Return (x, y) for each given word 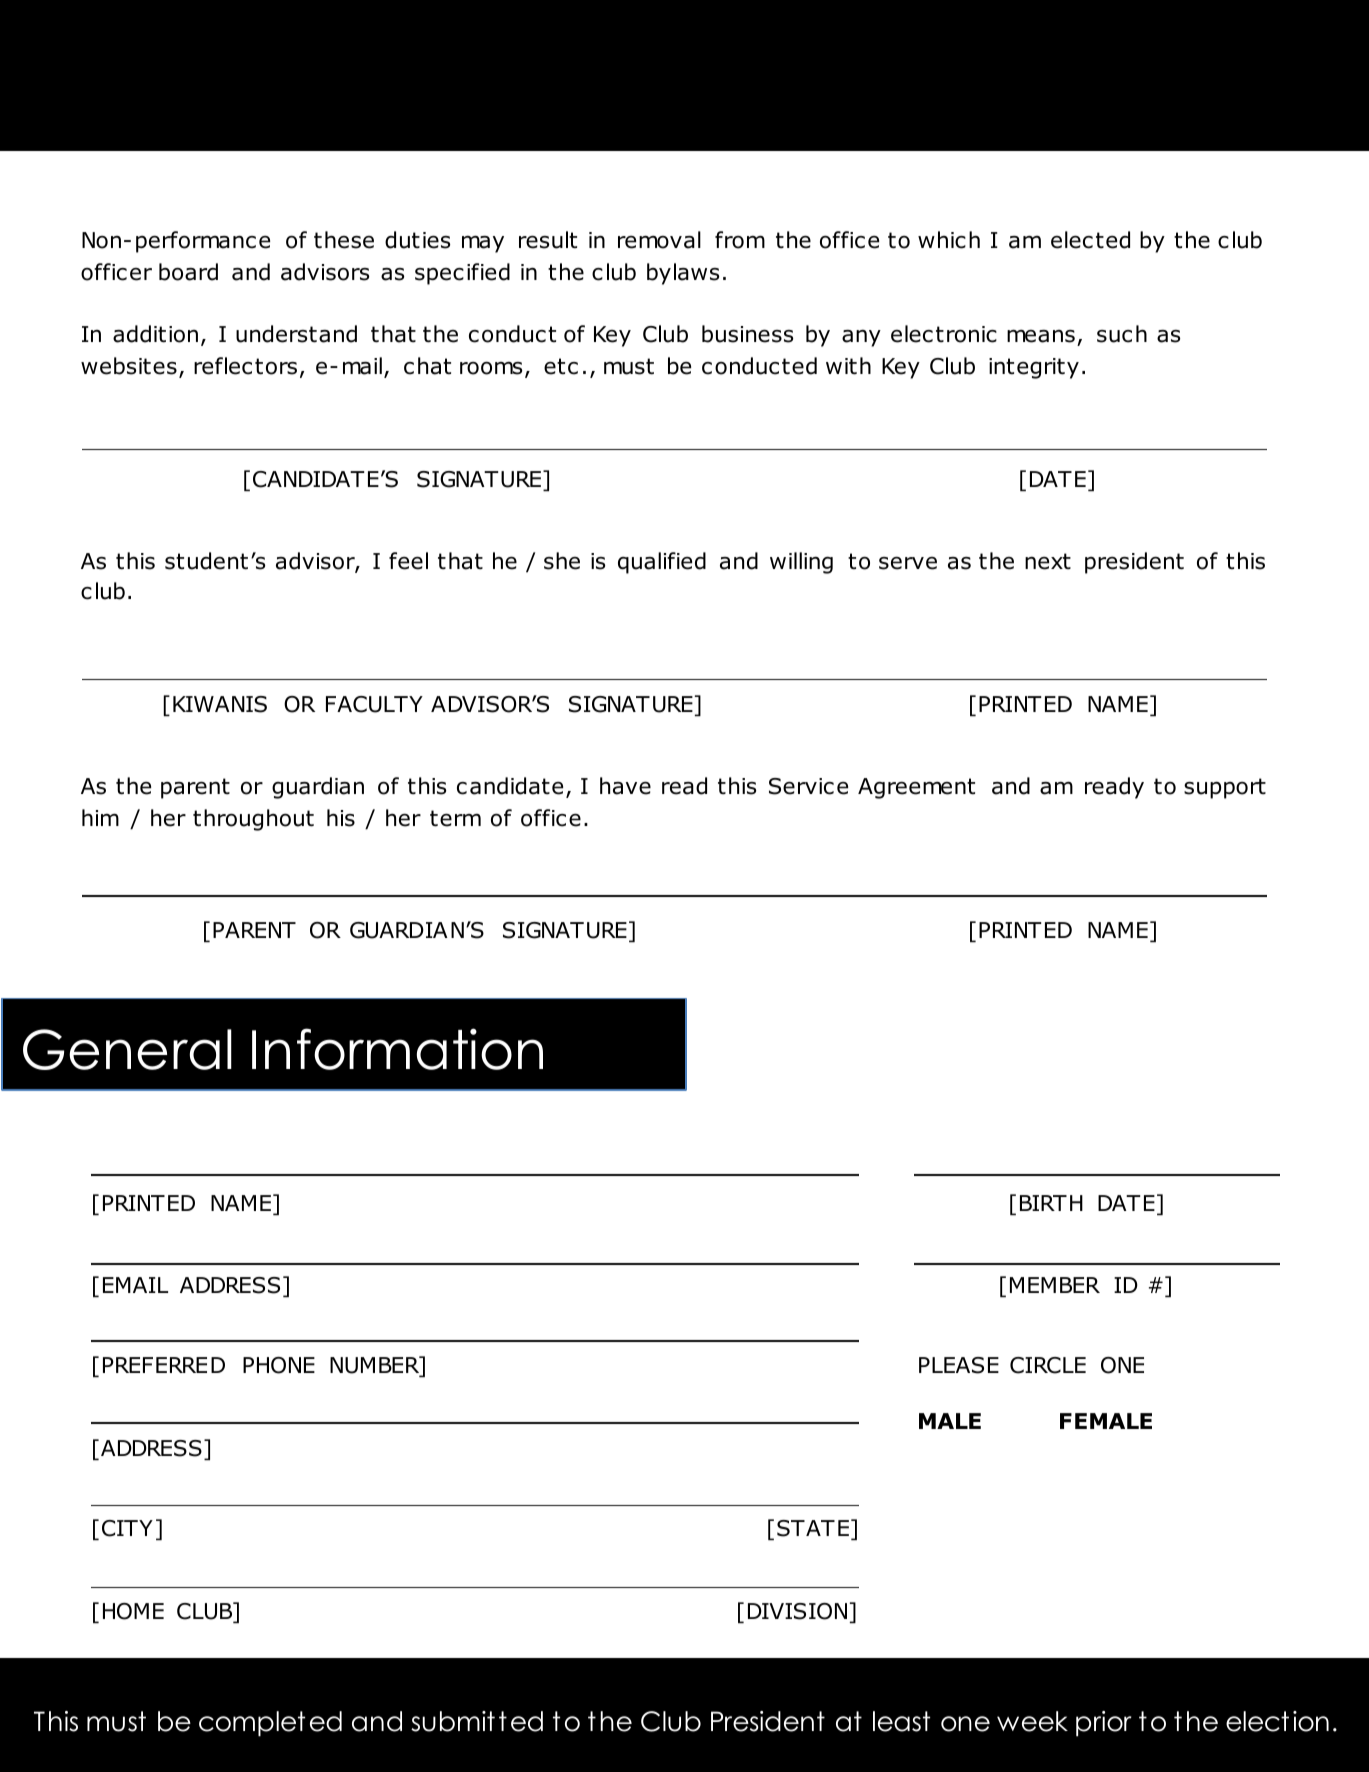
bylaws (683, 274)
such (1122, 334)
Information (397, 1049)
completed (270, 1724)
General (127, 1049)
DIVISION (797, 1611)
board (188, 272)
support (1225, 788)
